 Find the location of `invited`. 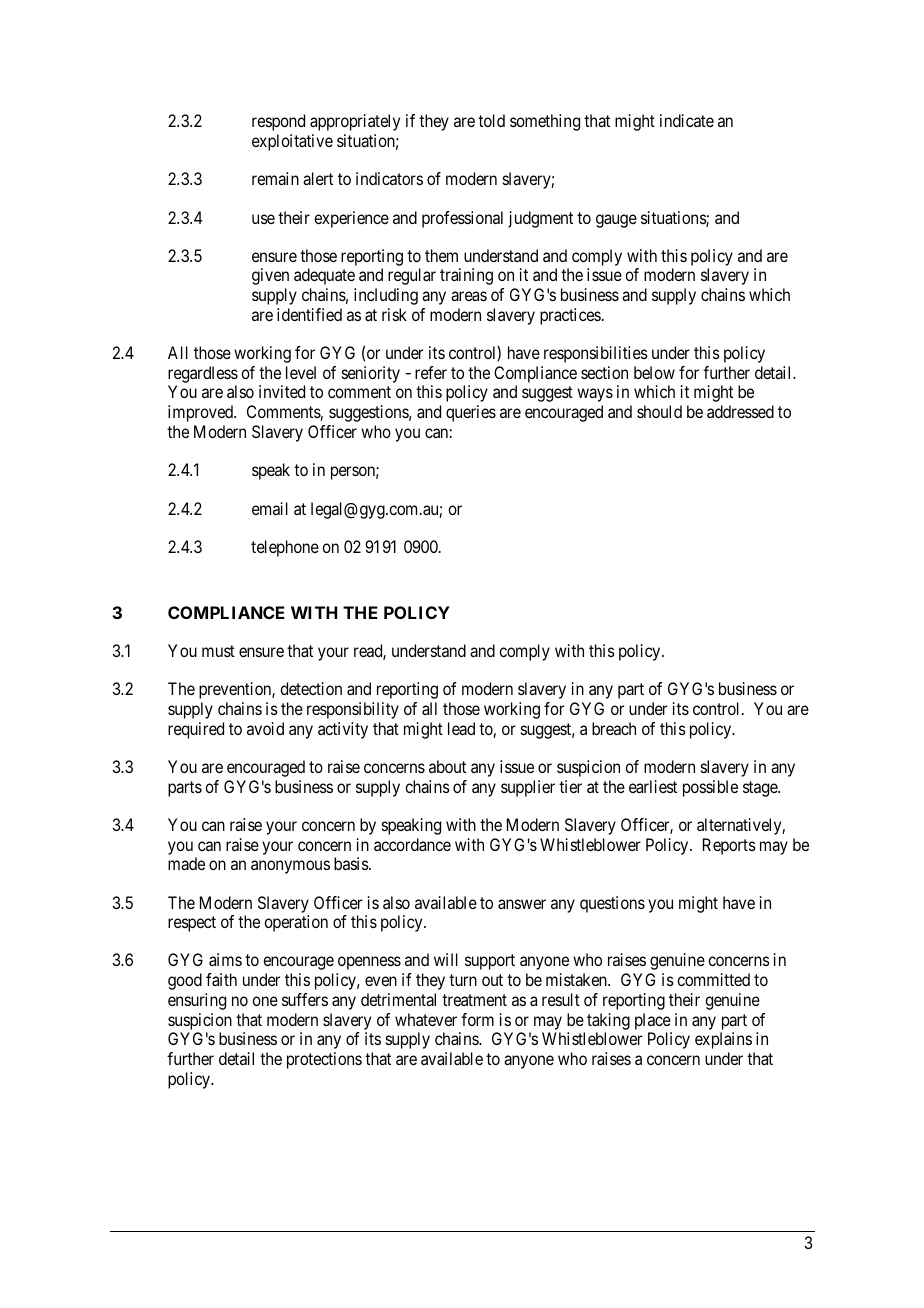

invited is located at coordinates (282, 391).
